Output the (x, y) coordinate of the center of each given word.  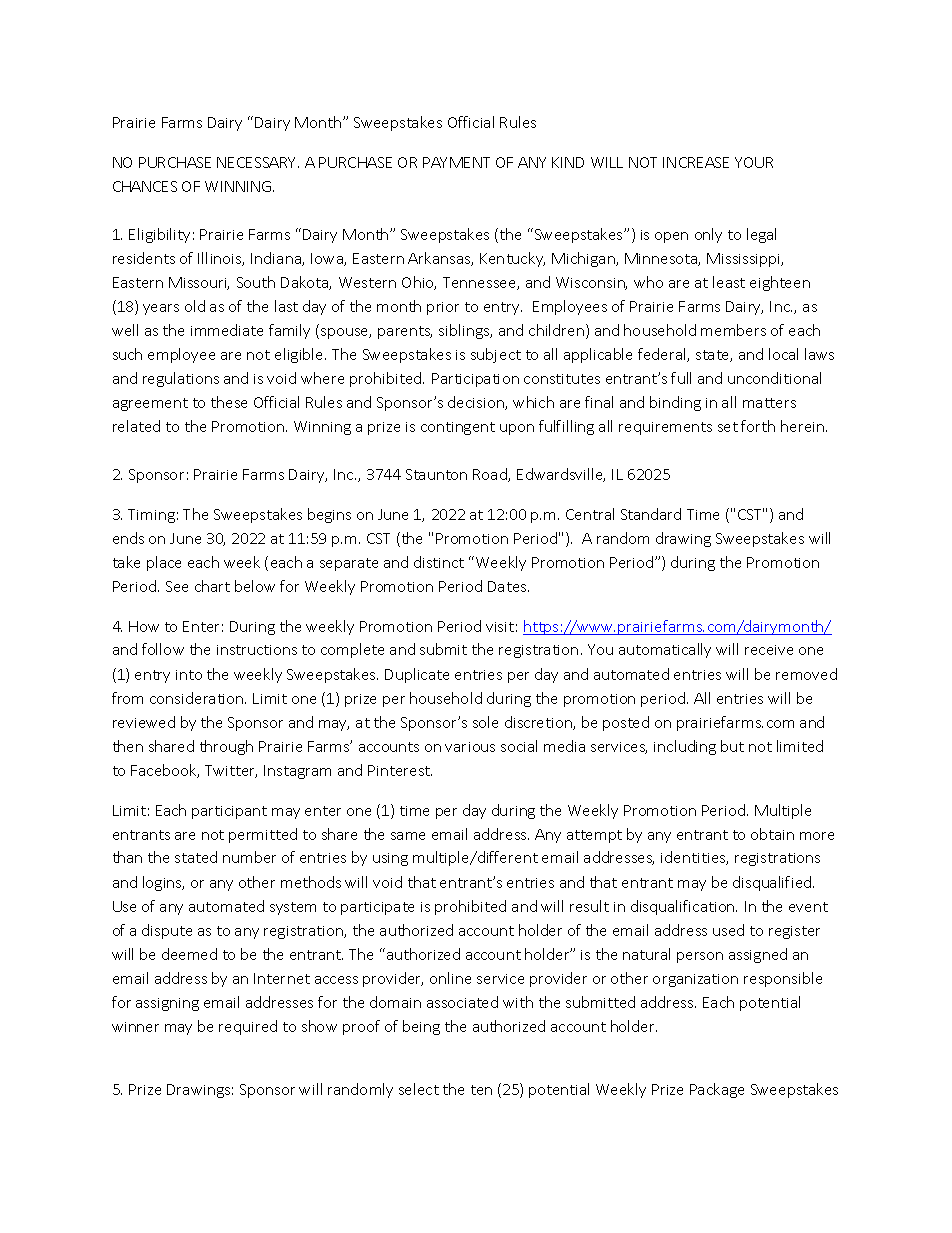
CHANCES (145, 186)
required (248, 1027)
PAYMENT (456, 162)
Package (717, 1090)
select (419, 1089)
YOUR (754, 162)
